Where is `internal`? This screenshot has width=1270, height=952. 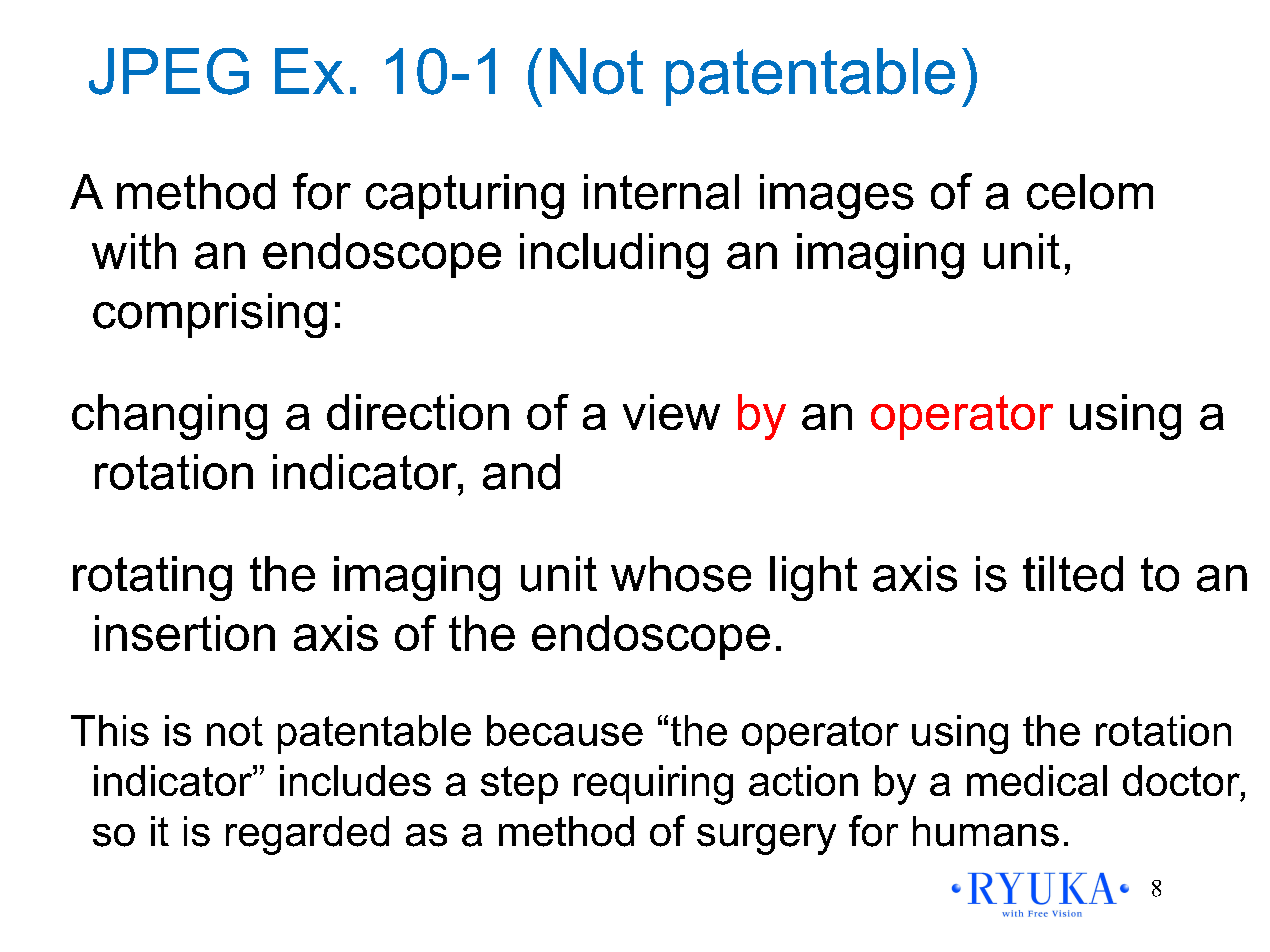
internal is located at coordinates (661, 192).
